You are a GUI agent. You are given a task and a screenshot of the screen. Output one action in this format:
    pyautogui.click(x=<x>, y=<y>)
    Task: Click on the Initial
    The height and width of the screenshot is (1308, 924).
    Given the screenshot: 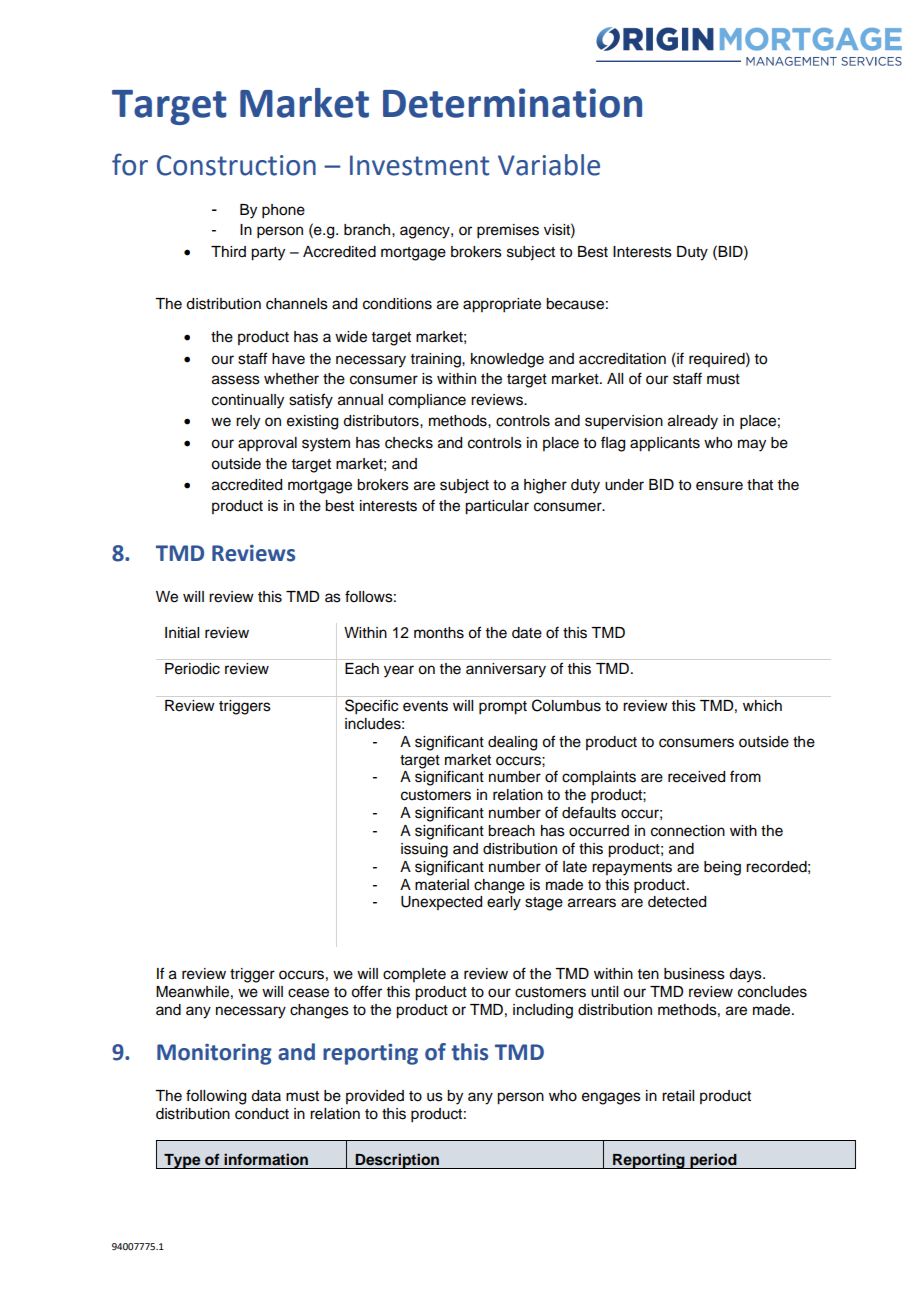 What is the action you would take?
    pyautogui.click(x=182, y=633)
